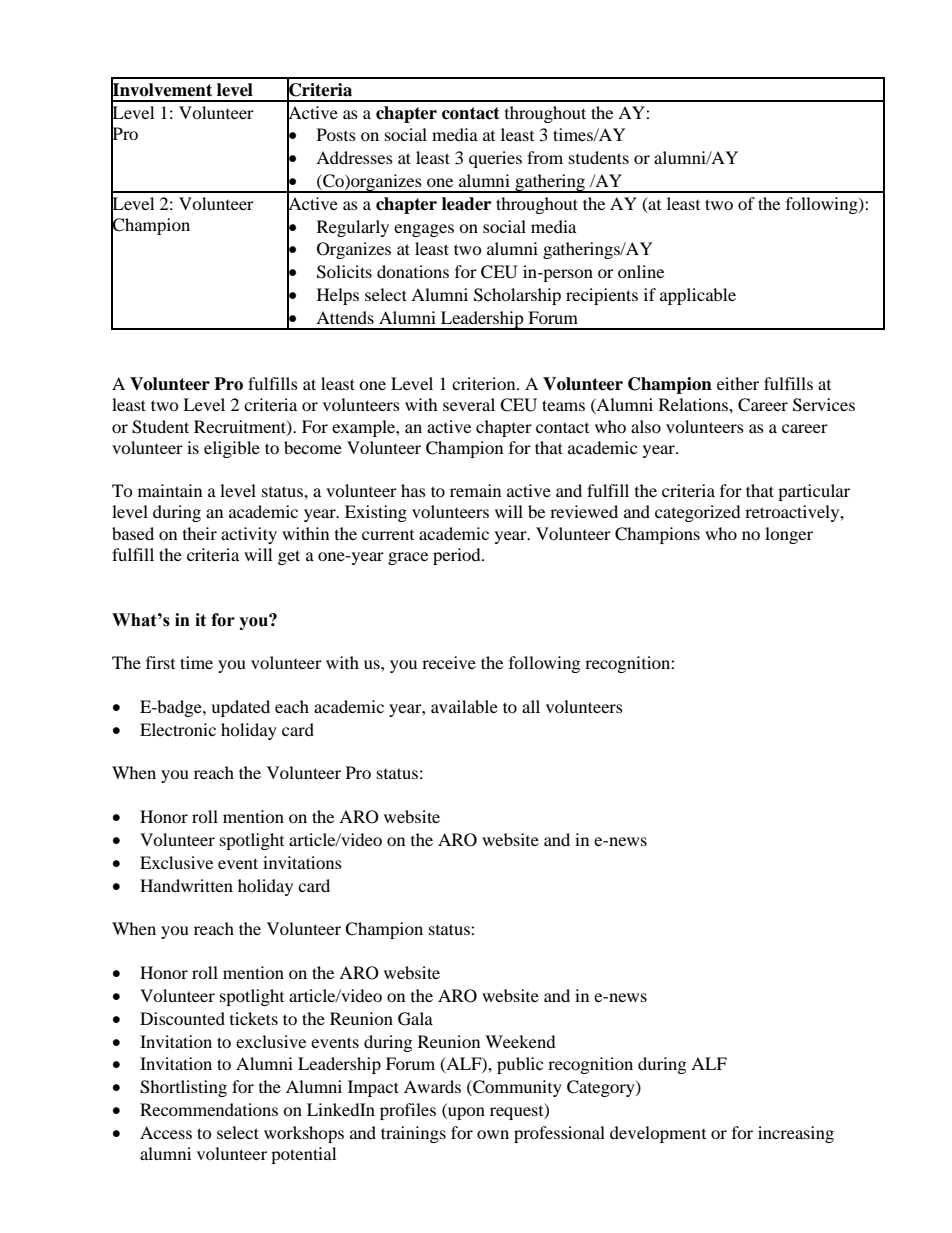  Describe the element at coordinates (495, 159) in the screenshot. I see `queries` at that location.
